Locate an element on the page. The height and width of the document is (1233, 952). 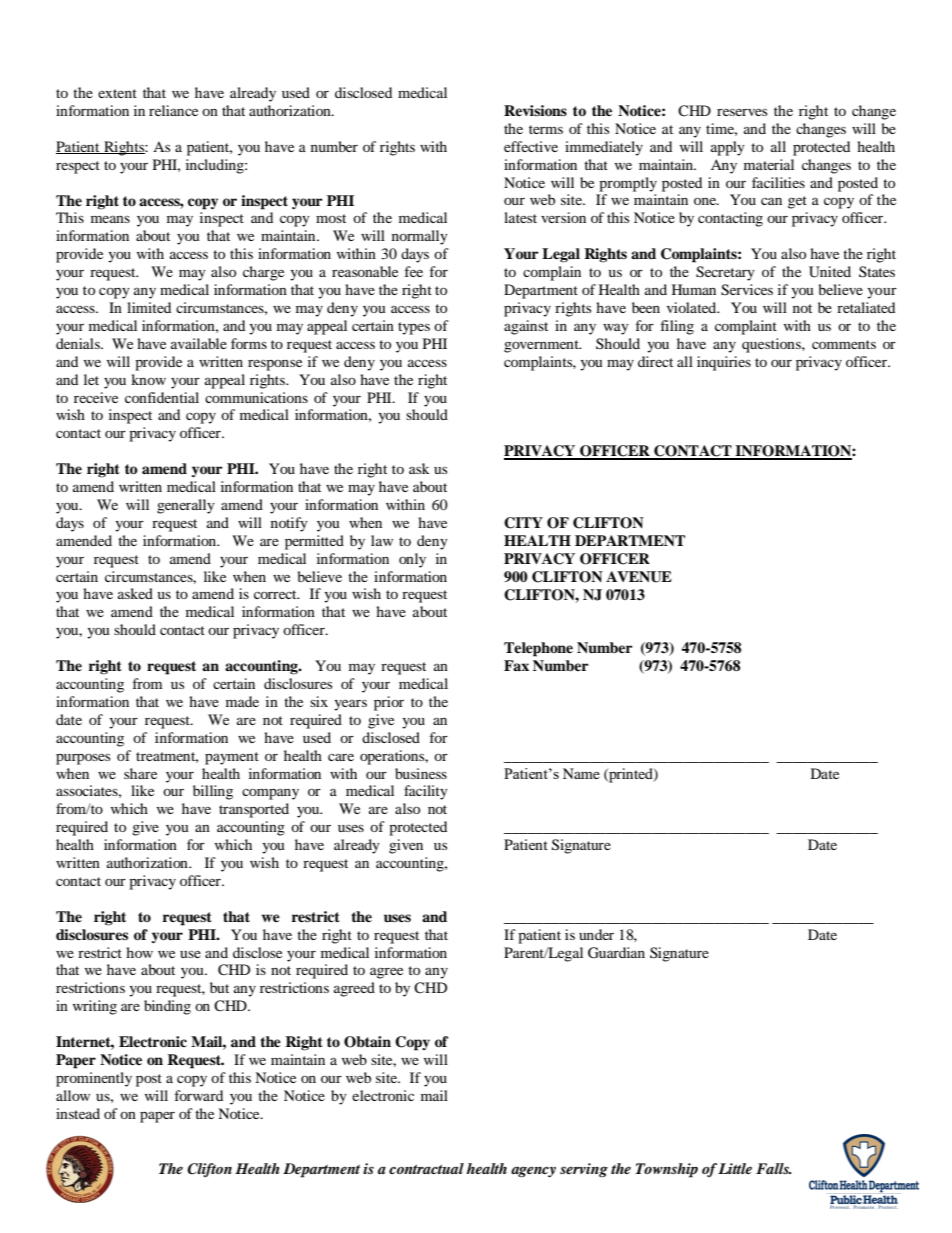
contractual is located at coordinates (426, 1168).
